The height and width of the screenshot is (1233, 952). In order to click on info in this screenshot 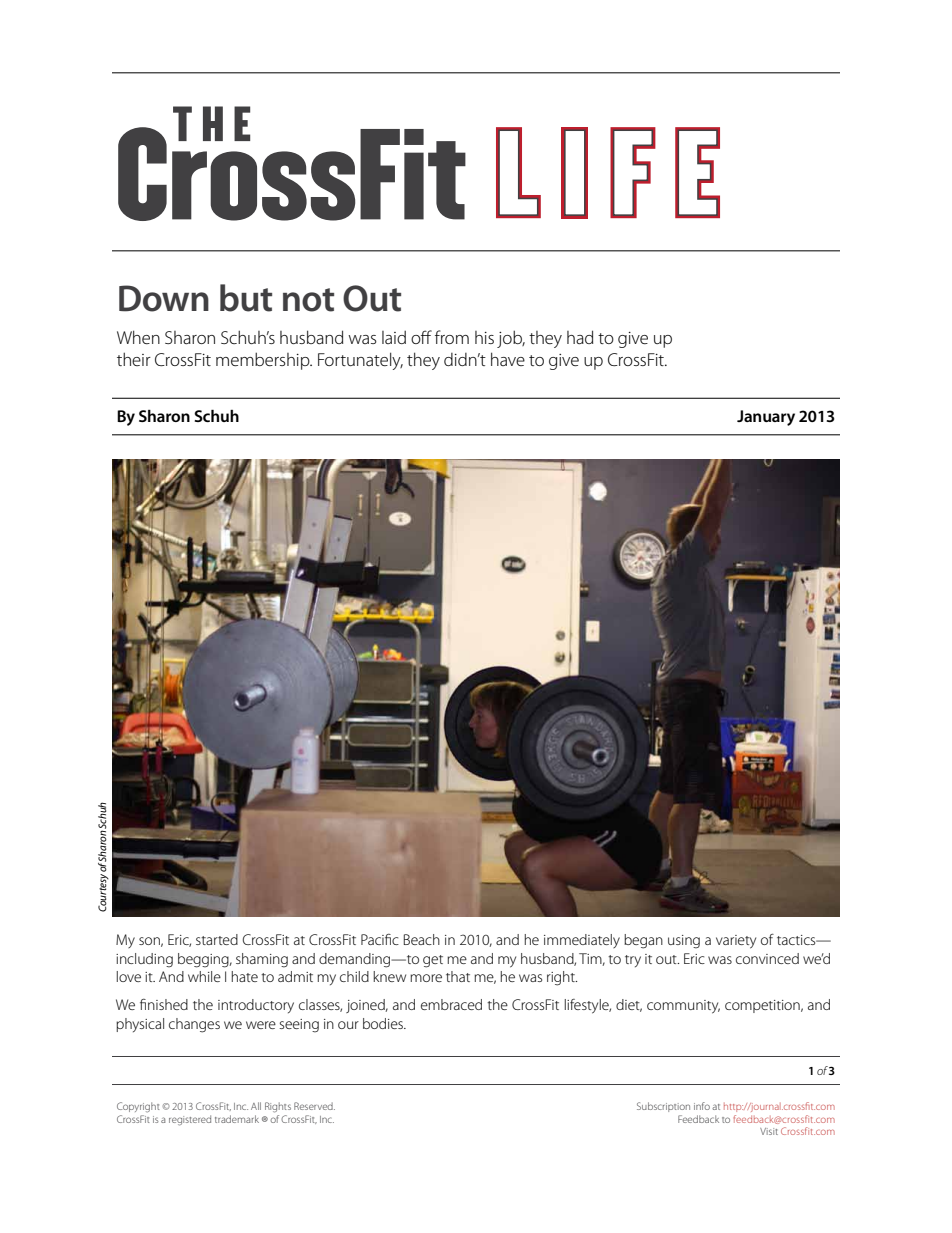, I will do `click(702, 1106)`.
